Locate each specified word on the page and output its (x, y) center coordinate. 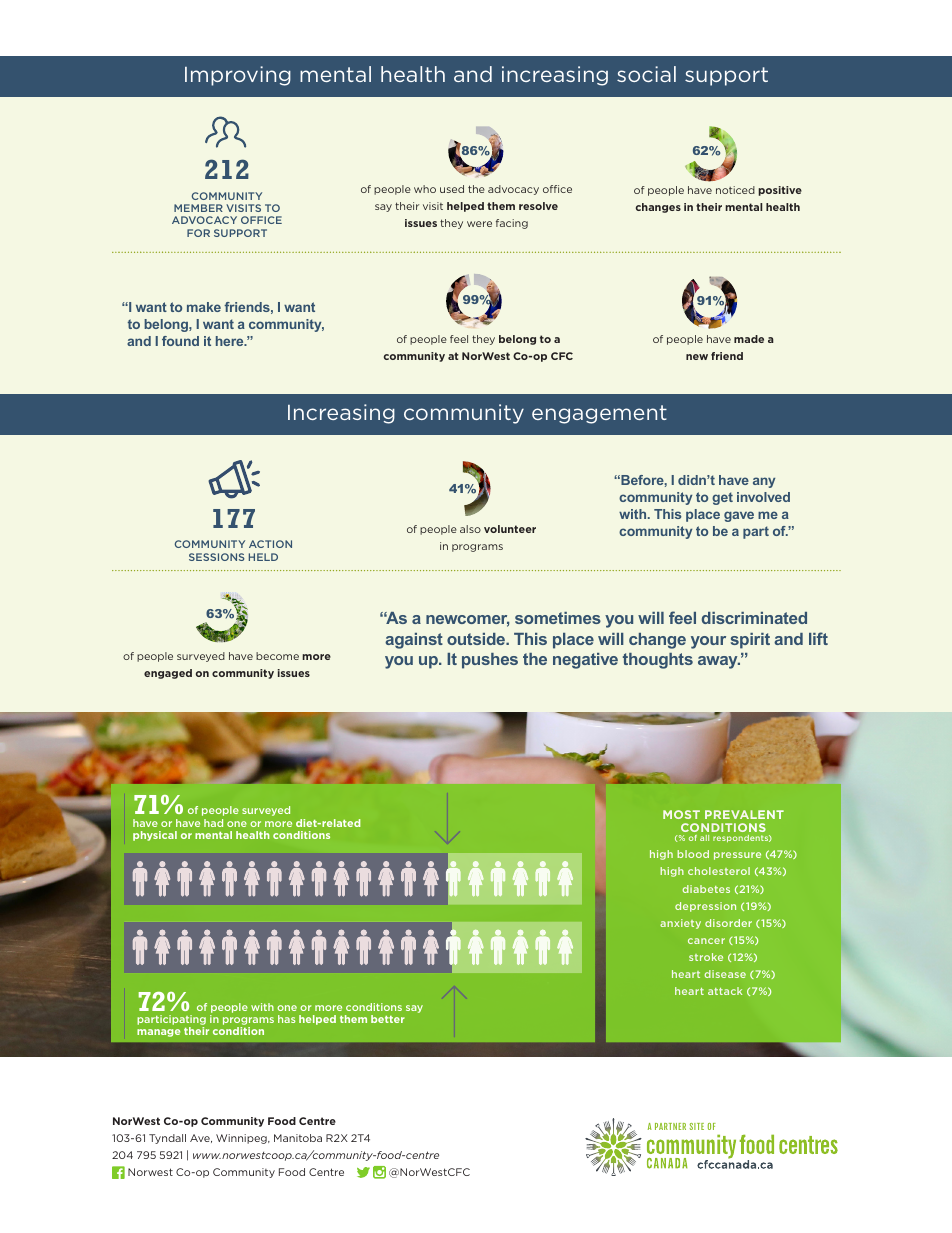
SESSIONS (217, 557)
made (749, 339)
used (452, 189)
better (388, 1019)
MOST (681, 814)
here (231, 341)
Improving (238, 76)
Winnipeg (242, 1139)
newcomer (467, 621)
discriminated (754, 618)
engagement (599, 414)
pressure (737, 856)
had (213, 823)
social (646, 74)
